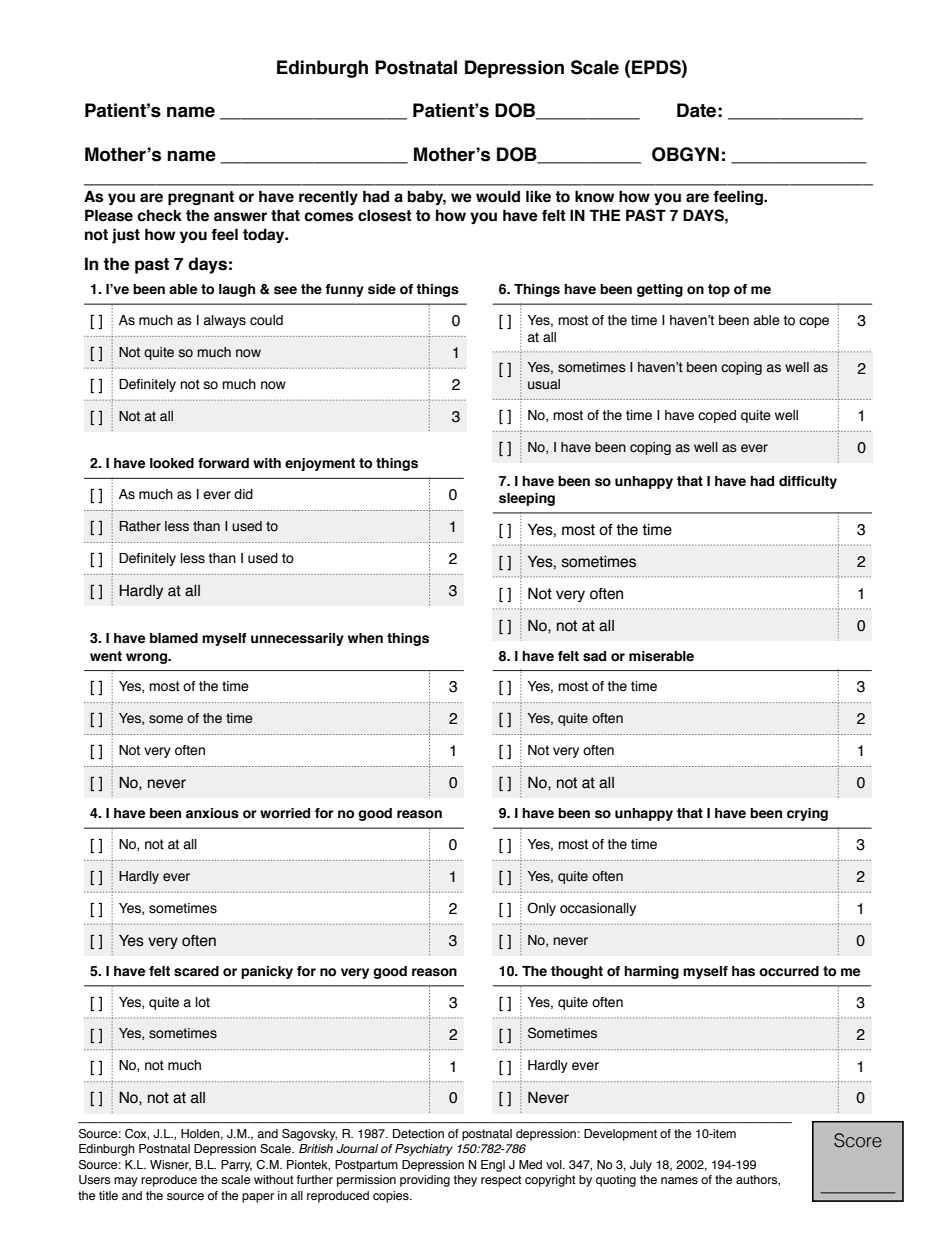 Image resolution: width=952 pixels, height=1233 pixels. I want to click on would, so click(498, 196).
